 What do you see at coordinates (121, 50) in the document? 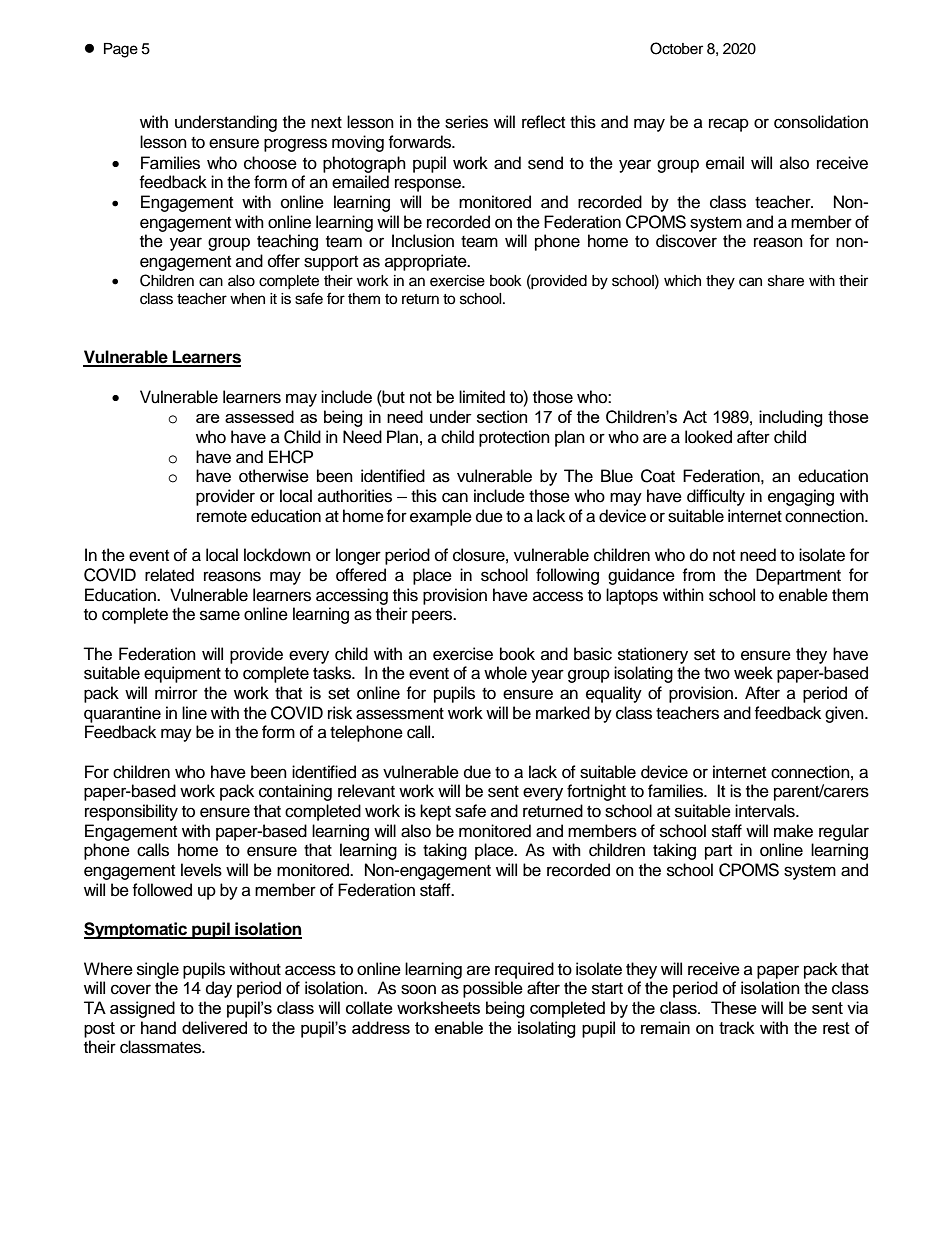
I see `Page` at bounding box center [121, 50].
